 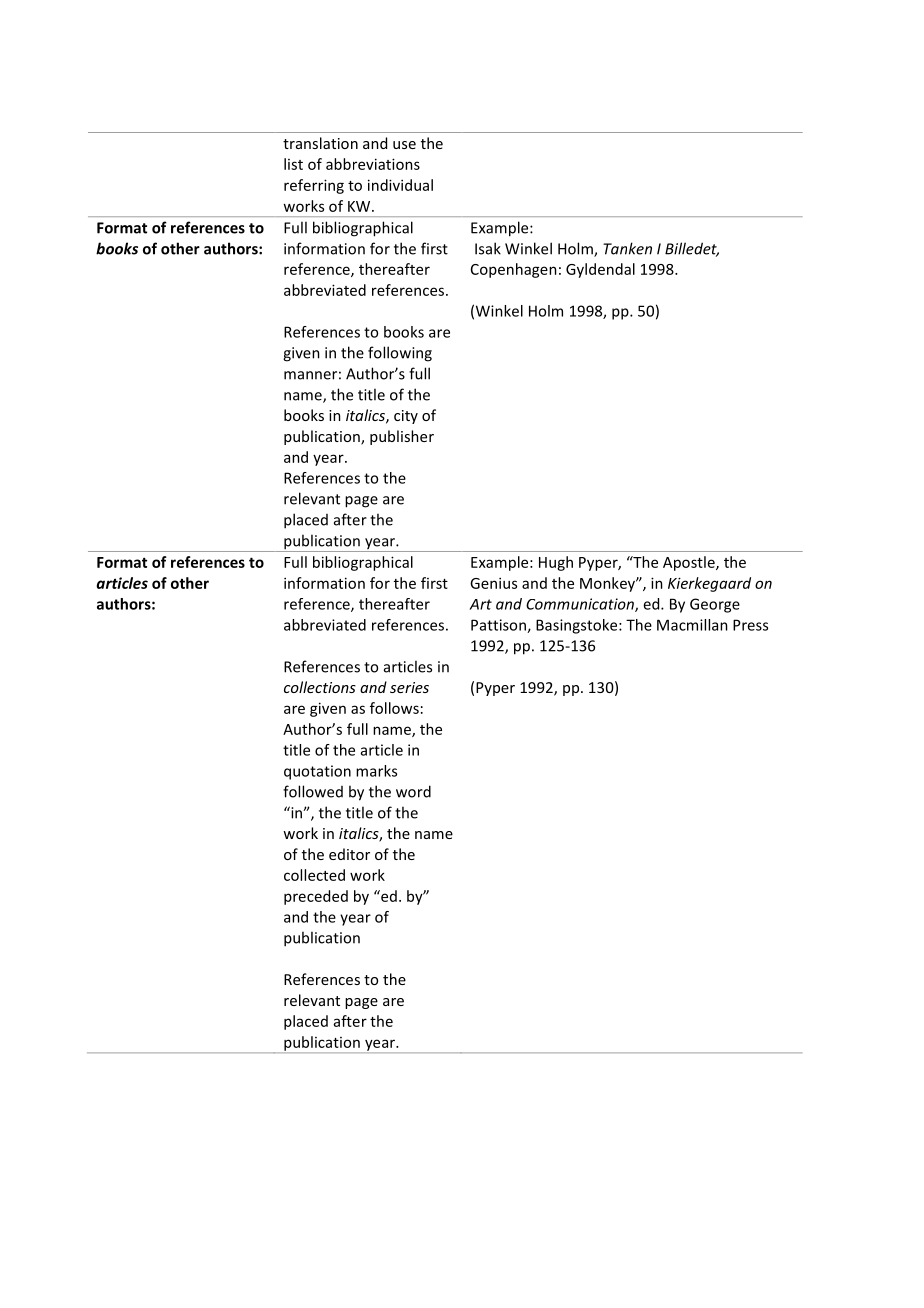 I want to click on series, so click(x=409, y=687).
